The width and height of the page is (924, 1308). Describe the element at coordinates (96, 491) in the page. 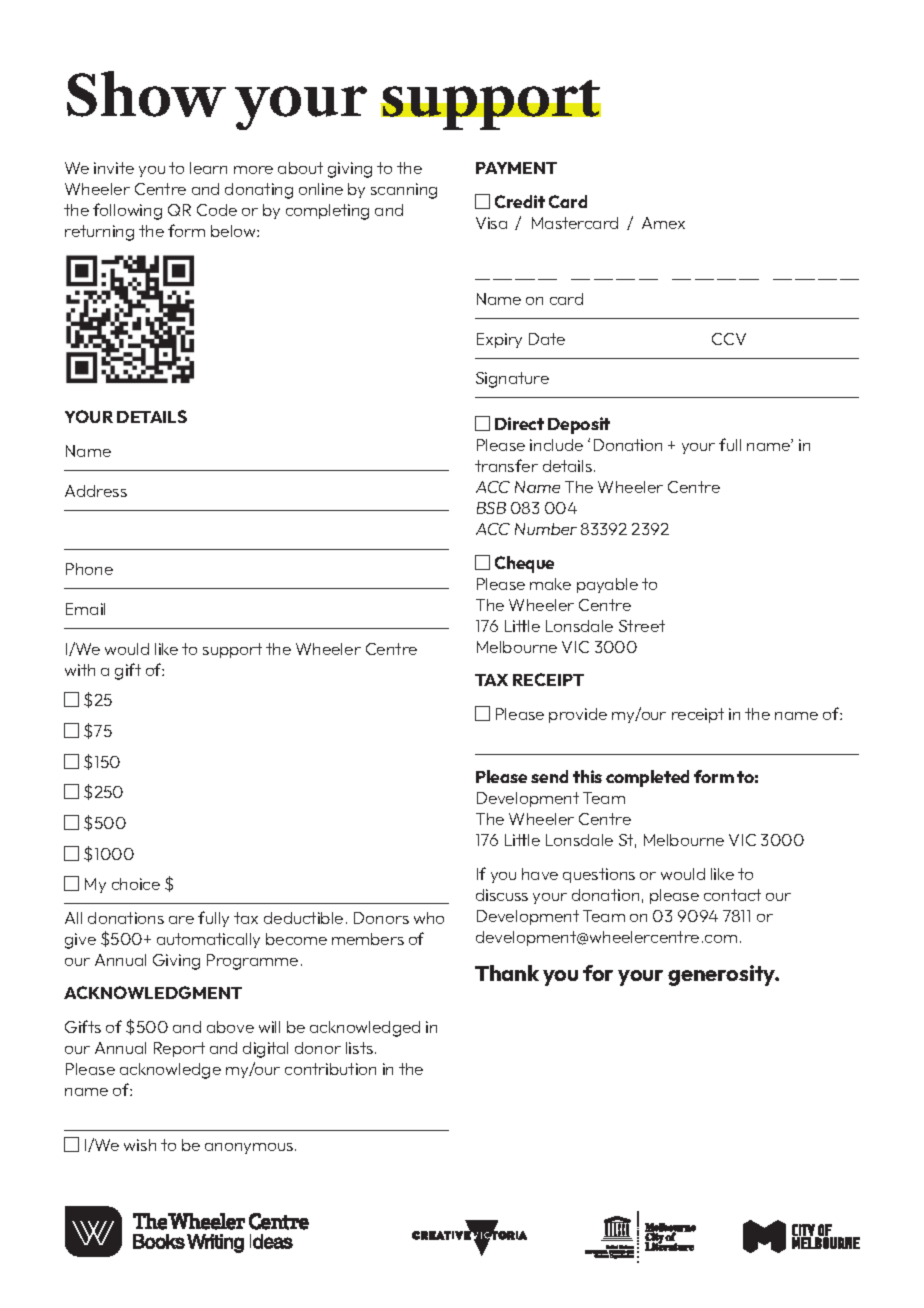

I see `Address` at that location.
